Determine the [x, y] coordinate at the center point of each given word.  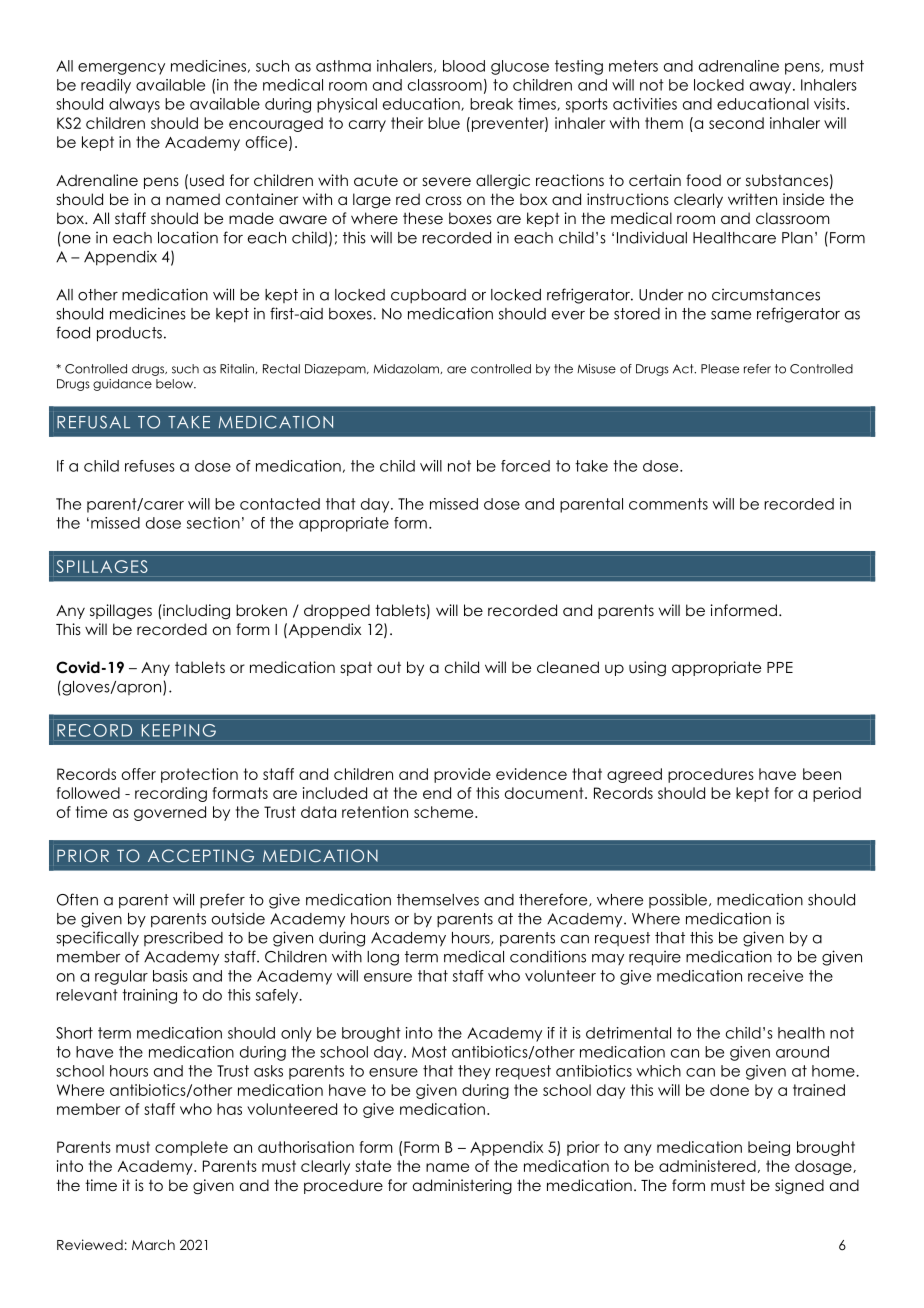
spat [356, 669]
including [195, 611]
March [153, 1244]
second [736, 123]
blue [444, 123]
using [647, 669]
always [134, 105]
